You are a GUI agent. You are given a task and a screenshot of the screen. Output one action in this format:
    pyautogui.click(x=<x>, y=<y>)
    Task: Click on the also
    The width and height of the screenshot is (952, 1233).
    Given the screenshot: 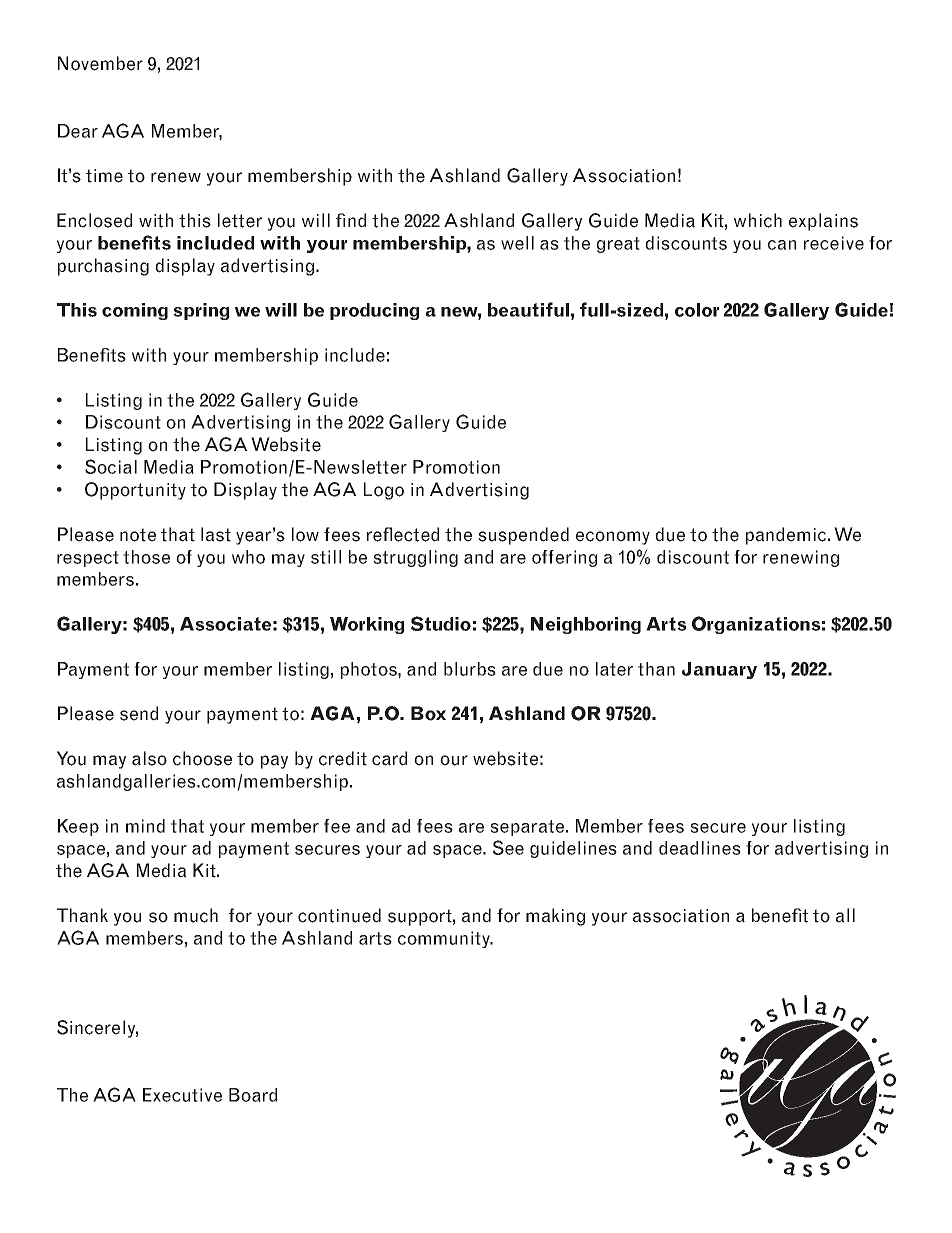 What is the action you would take?
    pyautogui.click(x=149, y=758)
